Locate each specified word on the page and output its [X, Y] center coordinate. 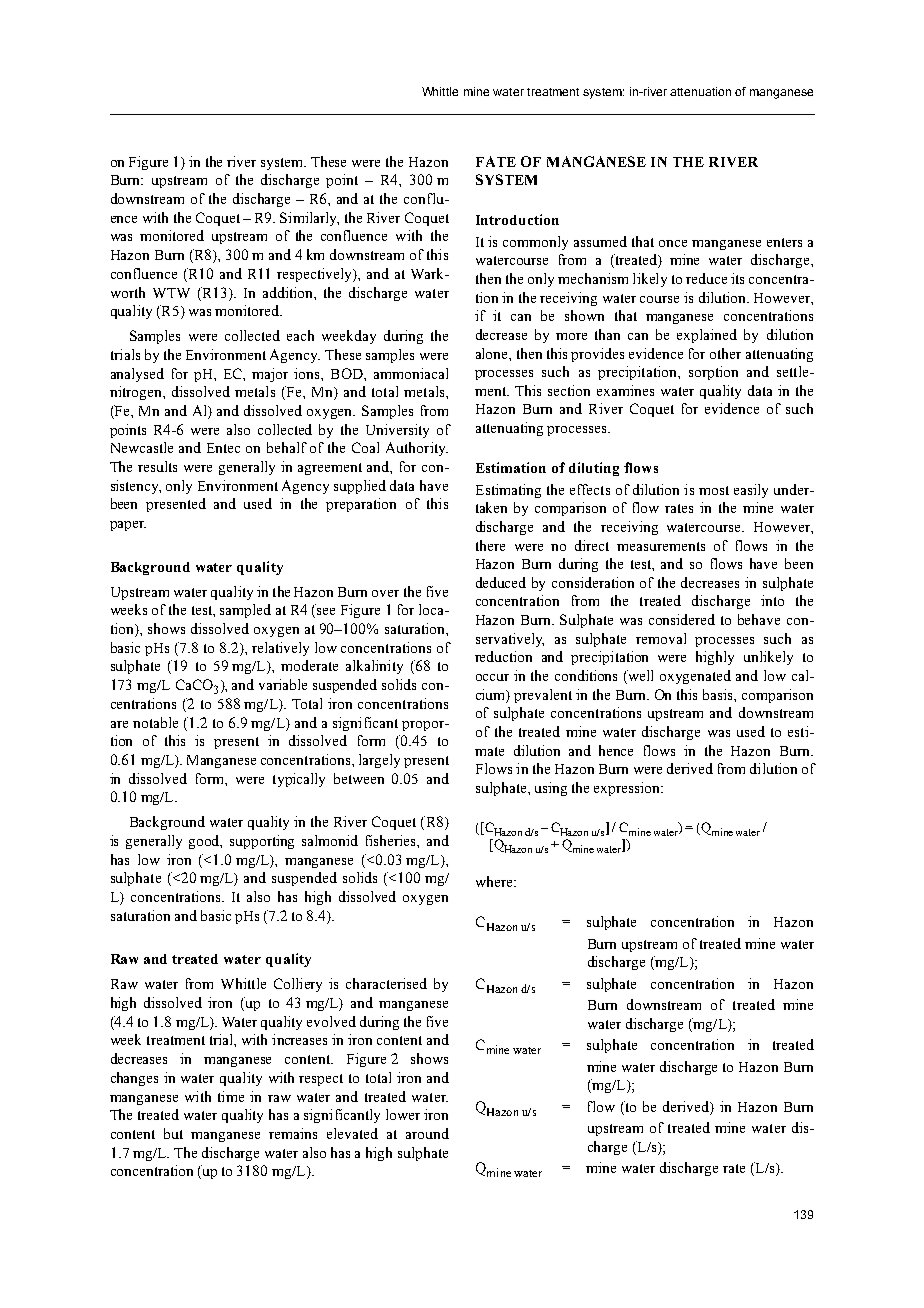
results [157, 466]
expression [628, 789]
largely [379, 761]
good [205, 842]
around [427, 1133]
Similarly [309, 219]
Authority [417, 449]
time [231, 1096]
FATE [496, 161]
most [714, 490]
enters [784, 242]
